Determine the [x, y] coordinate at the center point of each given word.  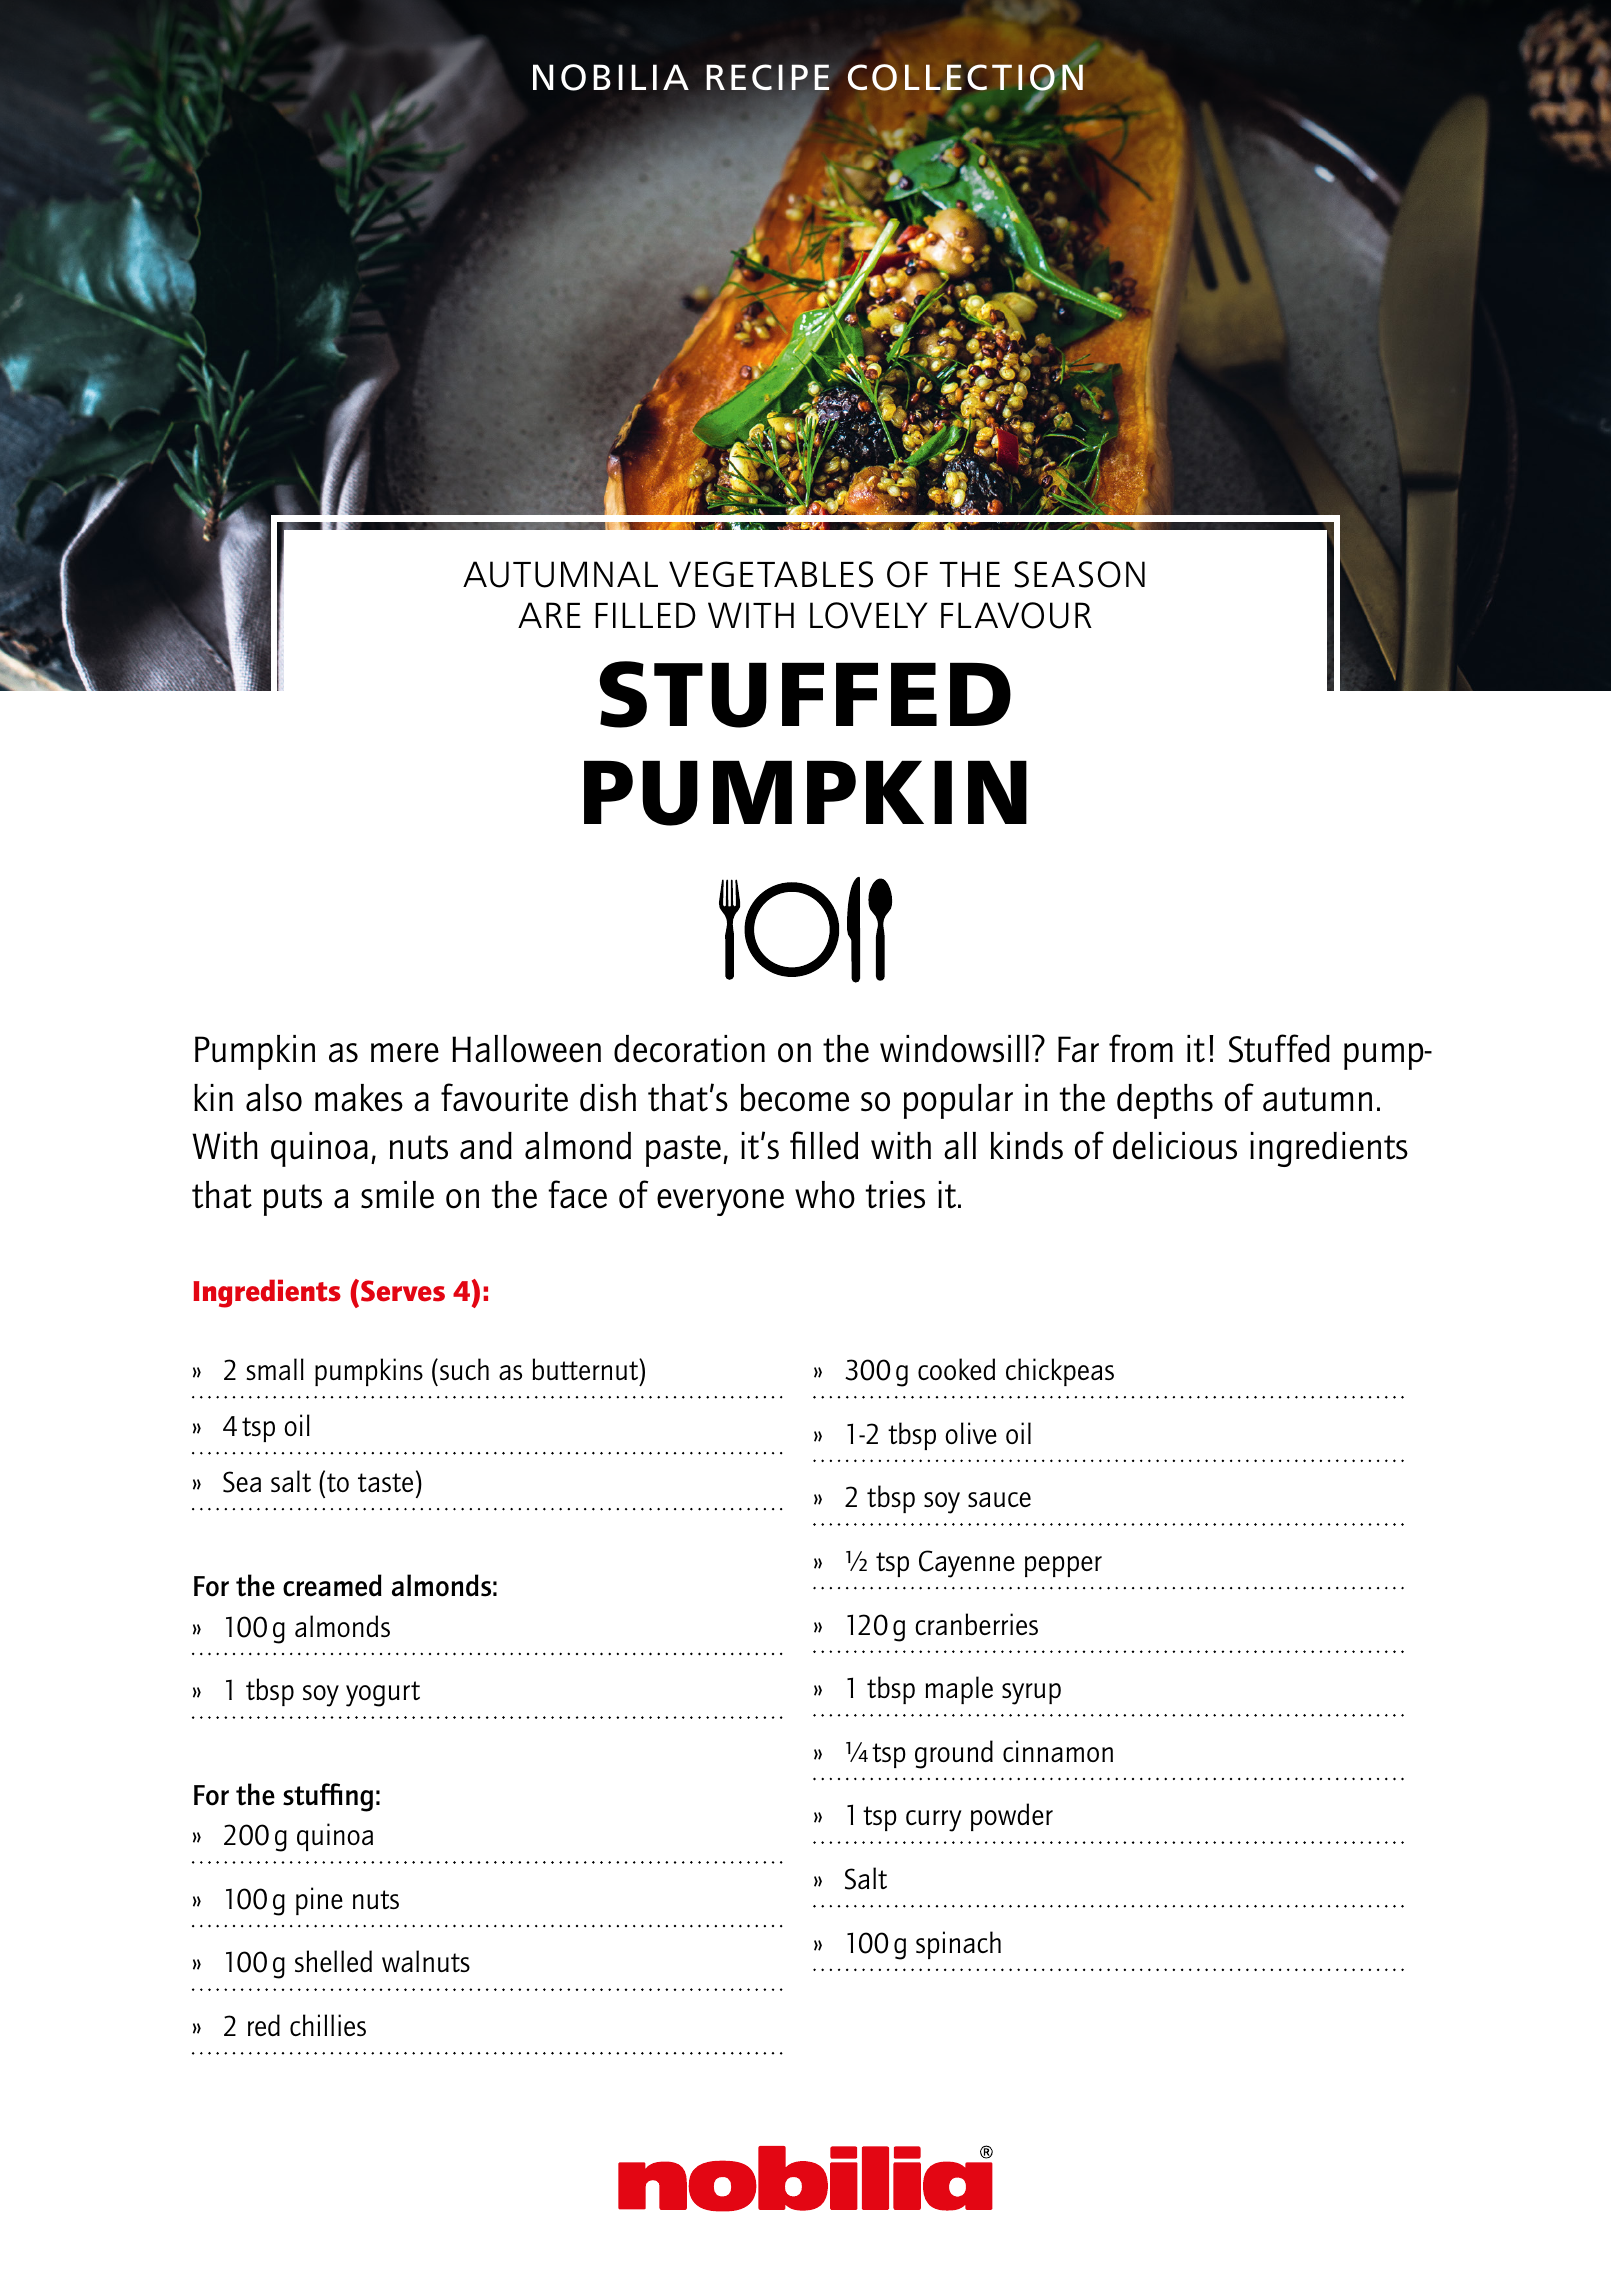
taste [385, 1482]
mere [405, 1053]
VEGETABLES [771, 574]
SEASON [1079, 574]
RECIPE [768, 77]
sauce [999, 1499]
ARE [549, 615]
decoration [689, 1049]
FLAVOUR [1016, 615]
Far [1078, 1049]
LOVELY [868, 615]
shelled [333, 1961]
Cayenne [967, 1564]
